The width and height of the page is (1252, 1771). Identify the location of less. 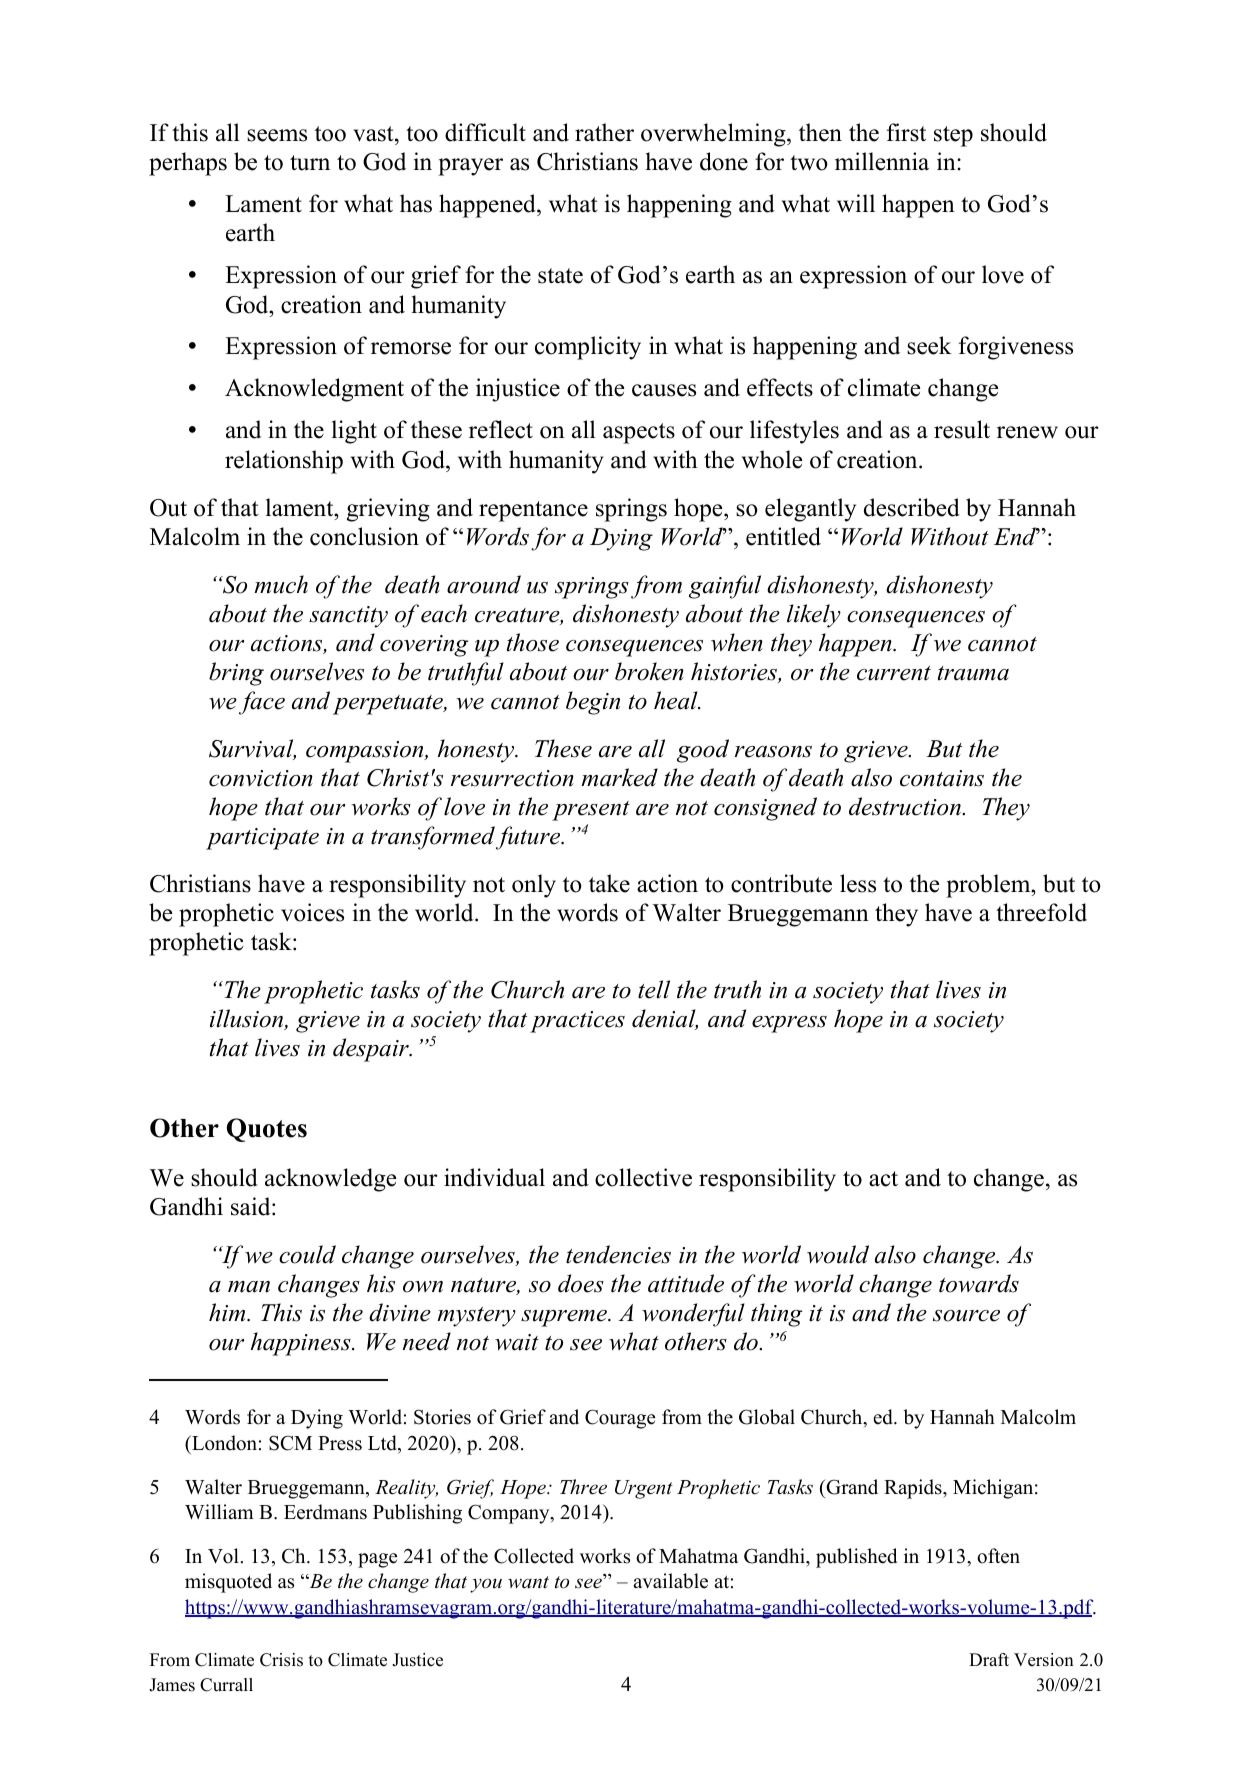
(858, 883).
